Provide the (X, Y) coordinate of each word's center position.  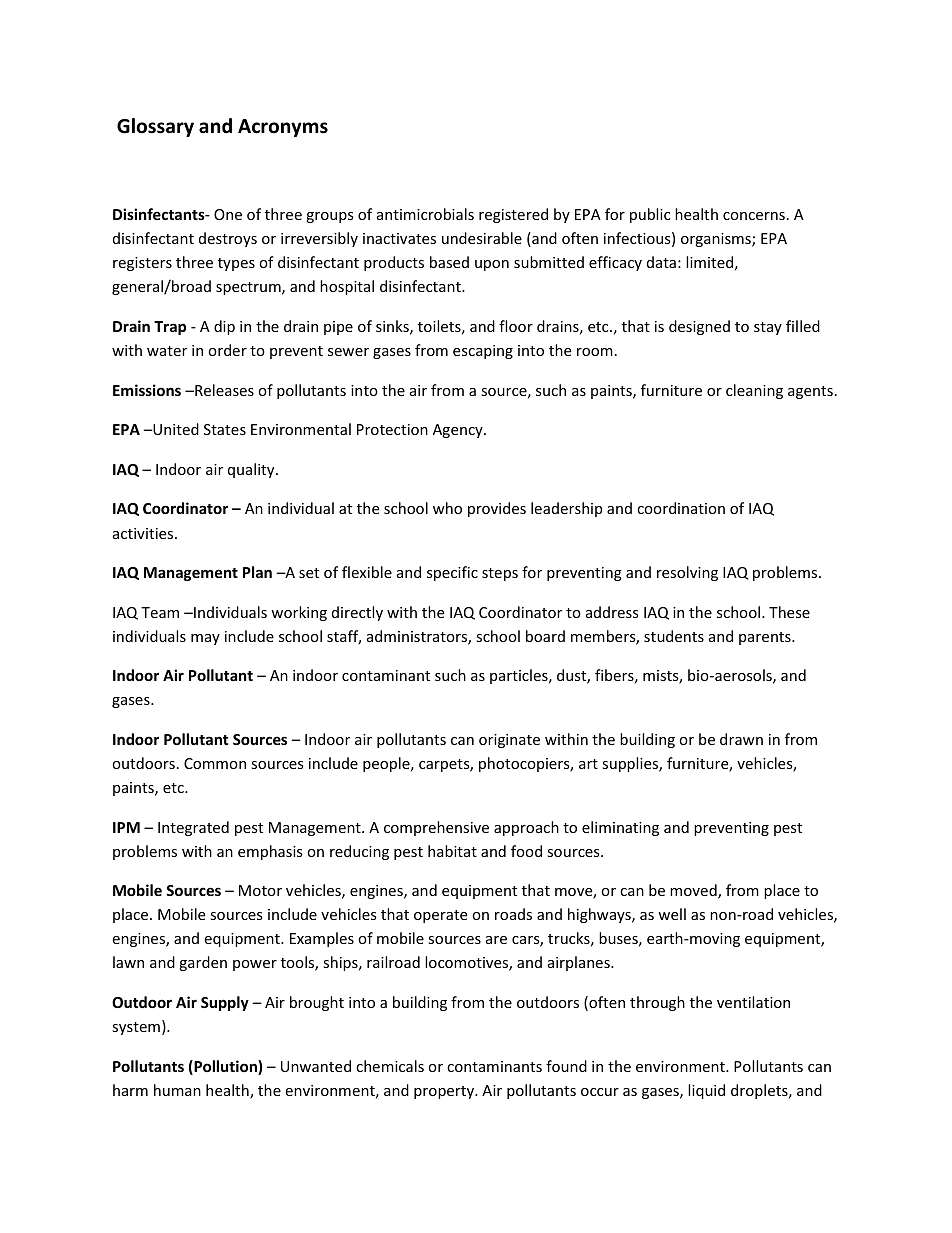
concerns (754, 216)
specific (452, 573)
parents (766, 638)
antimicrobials (425, 214)
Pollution (225, 1067)
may (205, 639)
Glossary (155, 127)
